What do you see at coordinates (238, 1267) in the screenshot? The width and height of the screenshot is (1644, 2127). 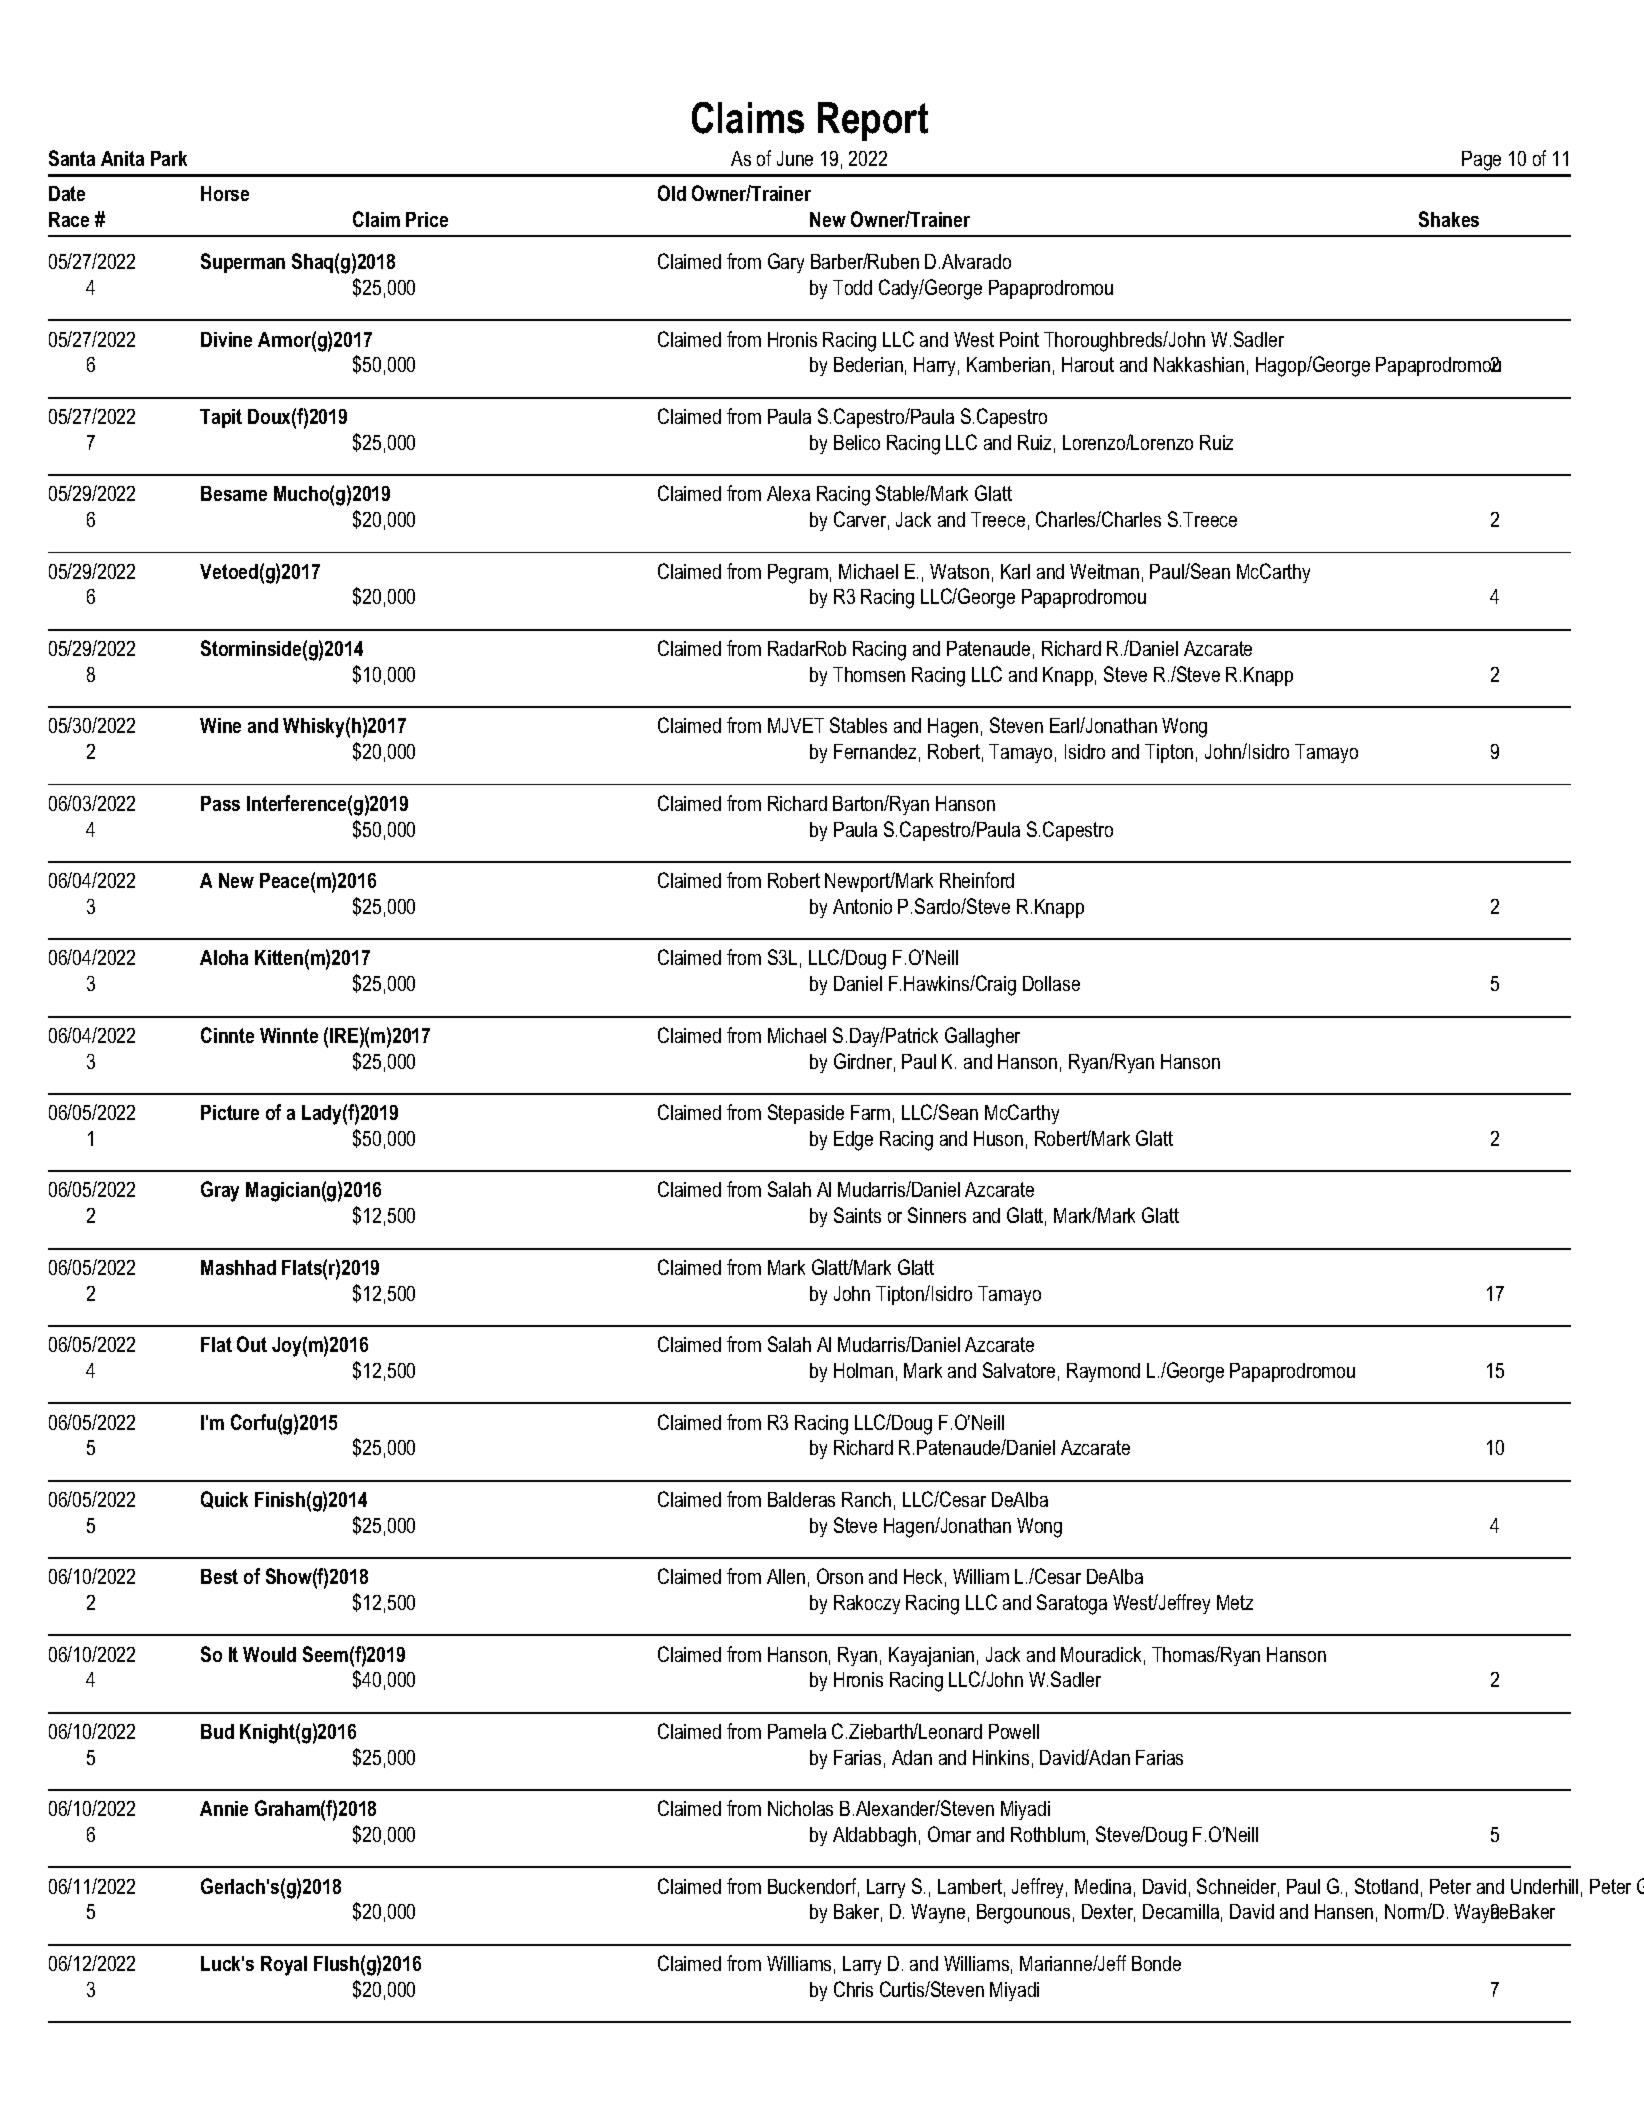 I see `Mashhad` at bounding box center [238, 1267].
